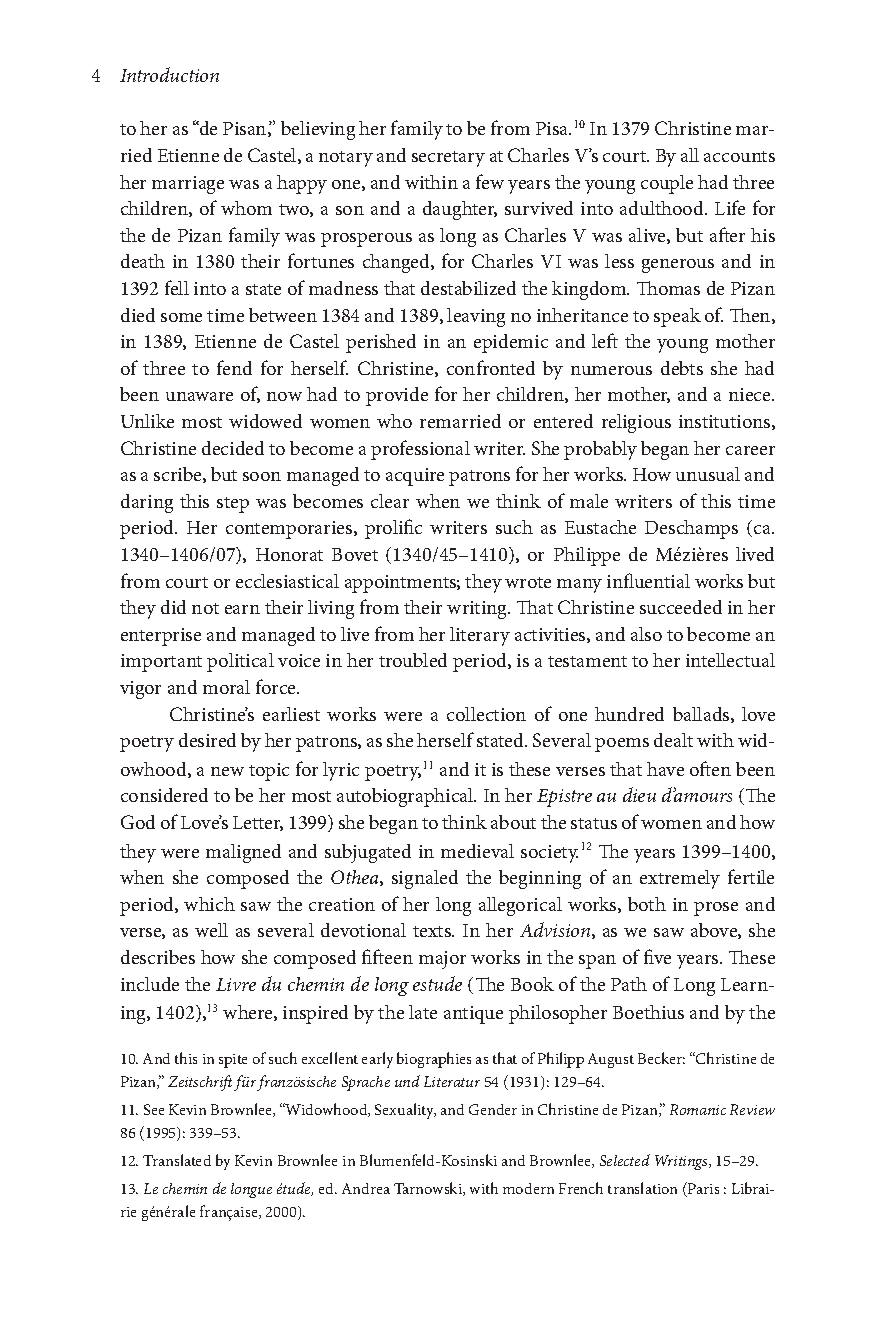 The width and height of the screenshot is (896, 1338). Describe the element at coordinates (406, 797) in the screenshot. I see `autobiographical` at that location.
